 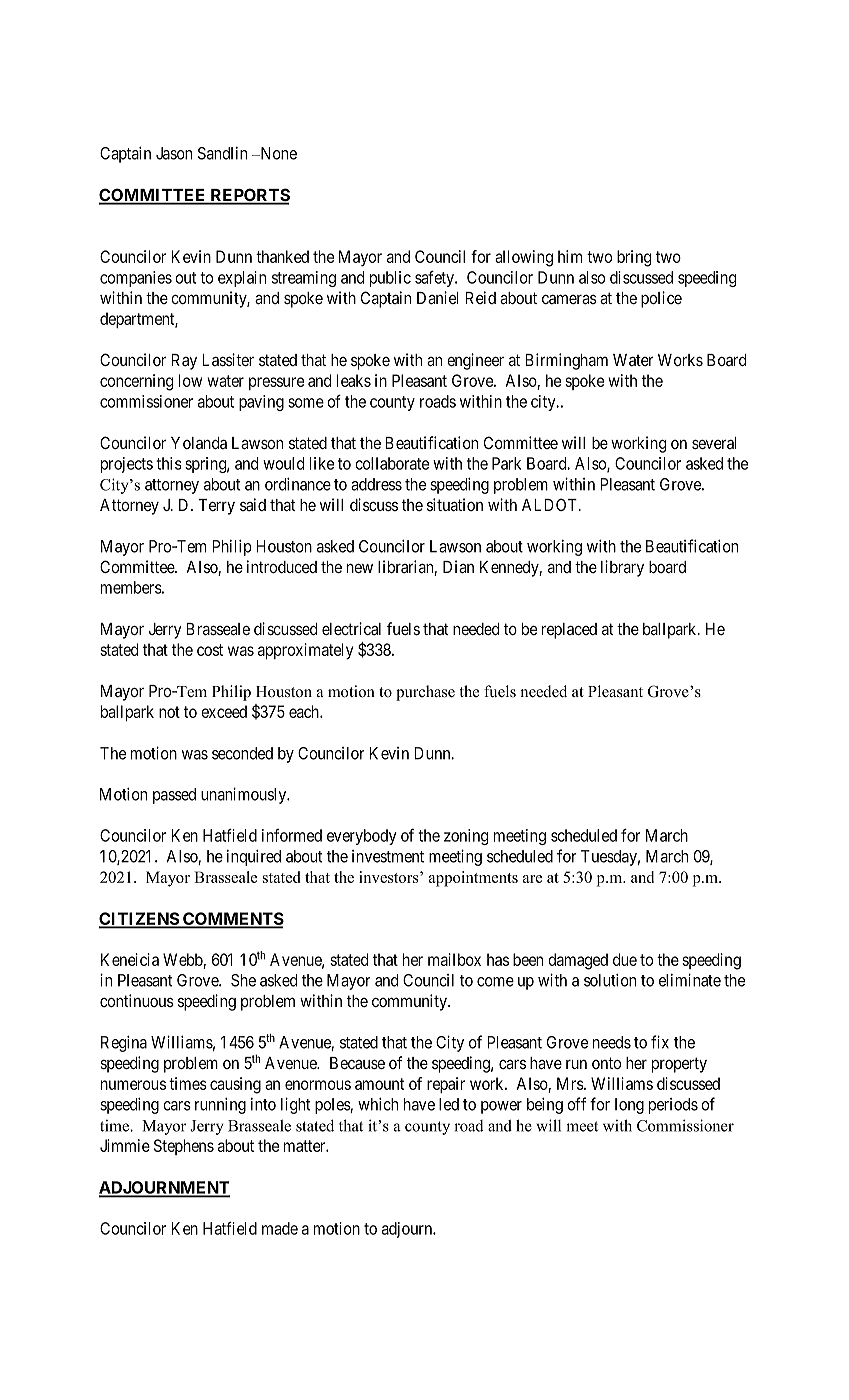 I want to click on not, so click(x=169, y=712).
